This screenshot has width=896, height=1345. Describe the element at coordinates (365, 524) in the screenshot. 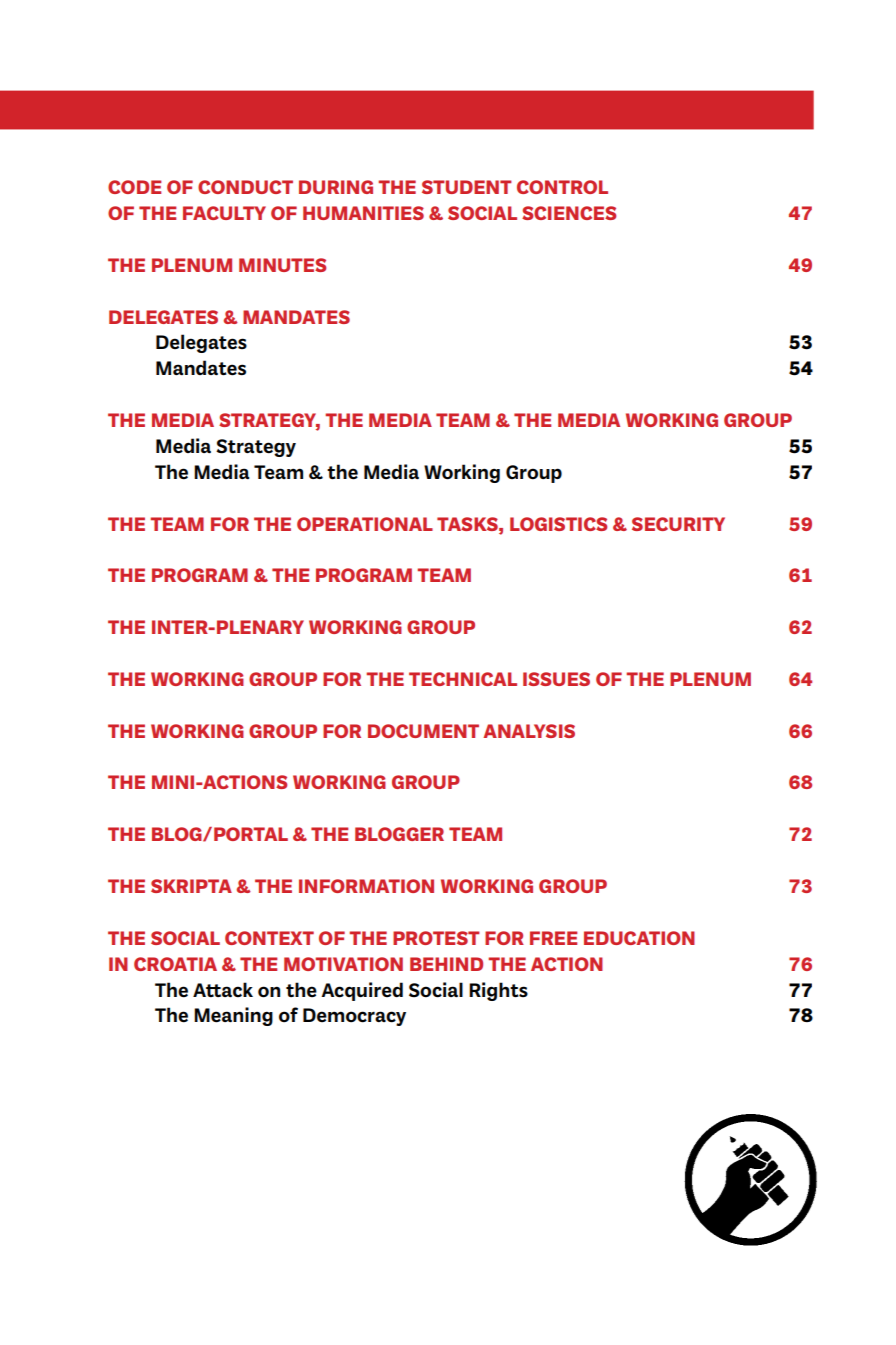

I see `OPERATIONAL` at that location.
